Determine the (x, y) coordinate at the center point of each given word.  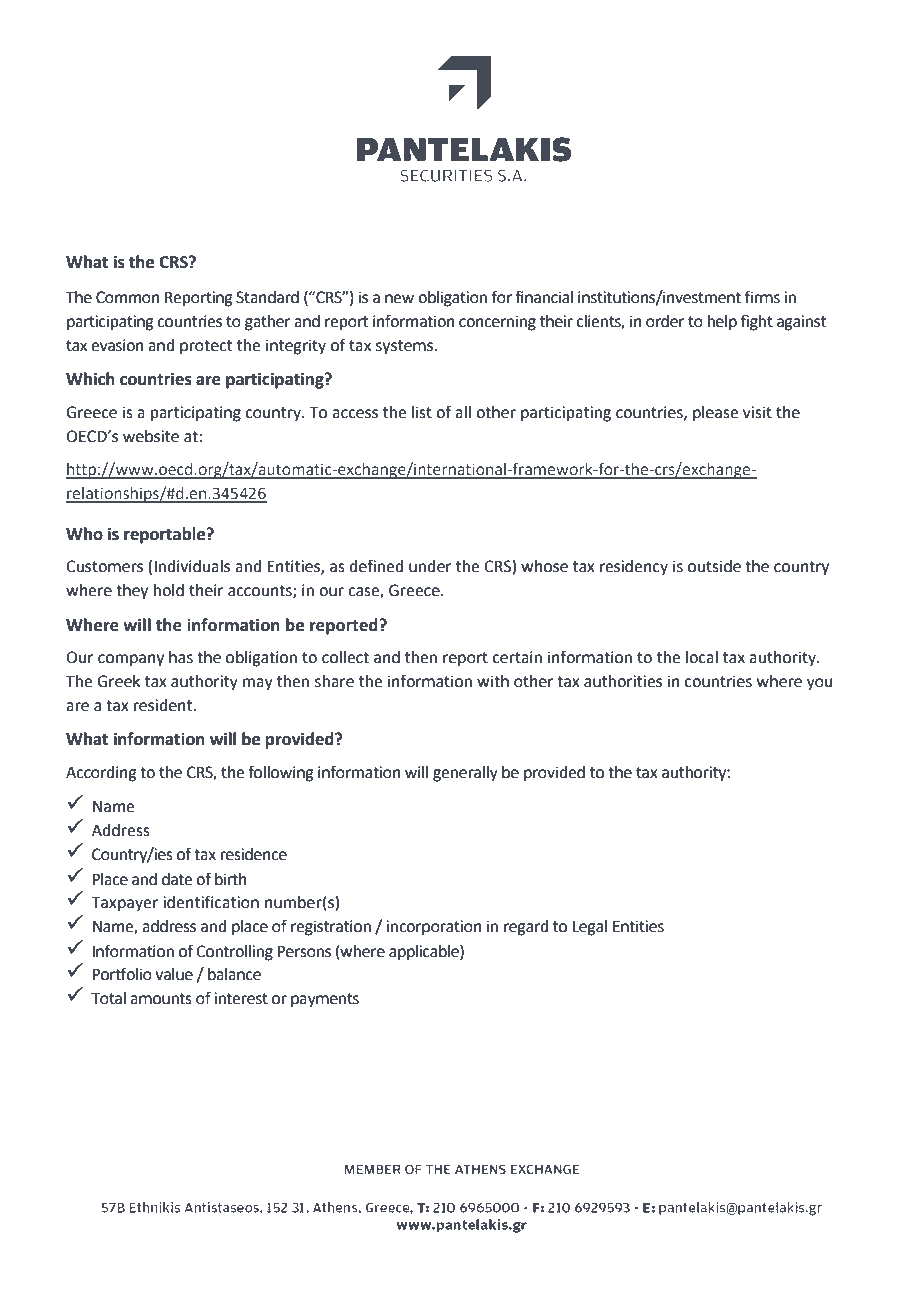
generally (465, 774)
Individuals (192, 566)
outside (714, 566)
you (820, 684)
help (722, 323)
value (174, 974)
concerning (497, 323)
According (101, 774)
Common (128, 297)
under (430, 566)
